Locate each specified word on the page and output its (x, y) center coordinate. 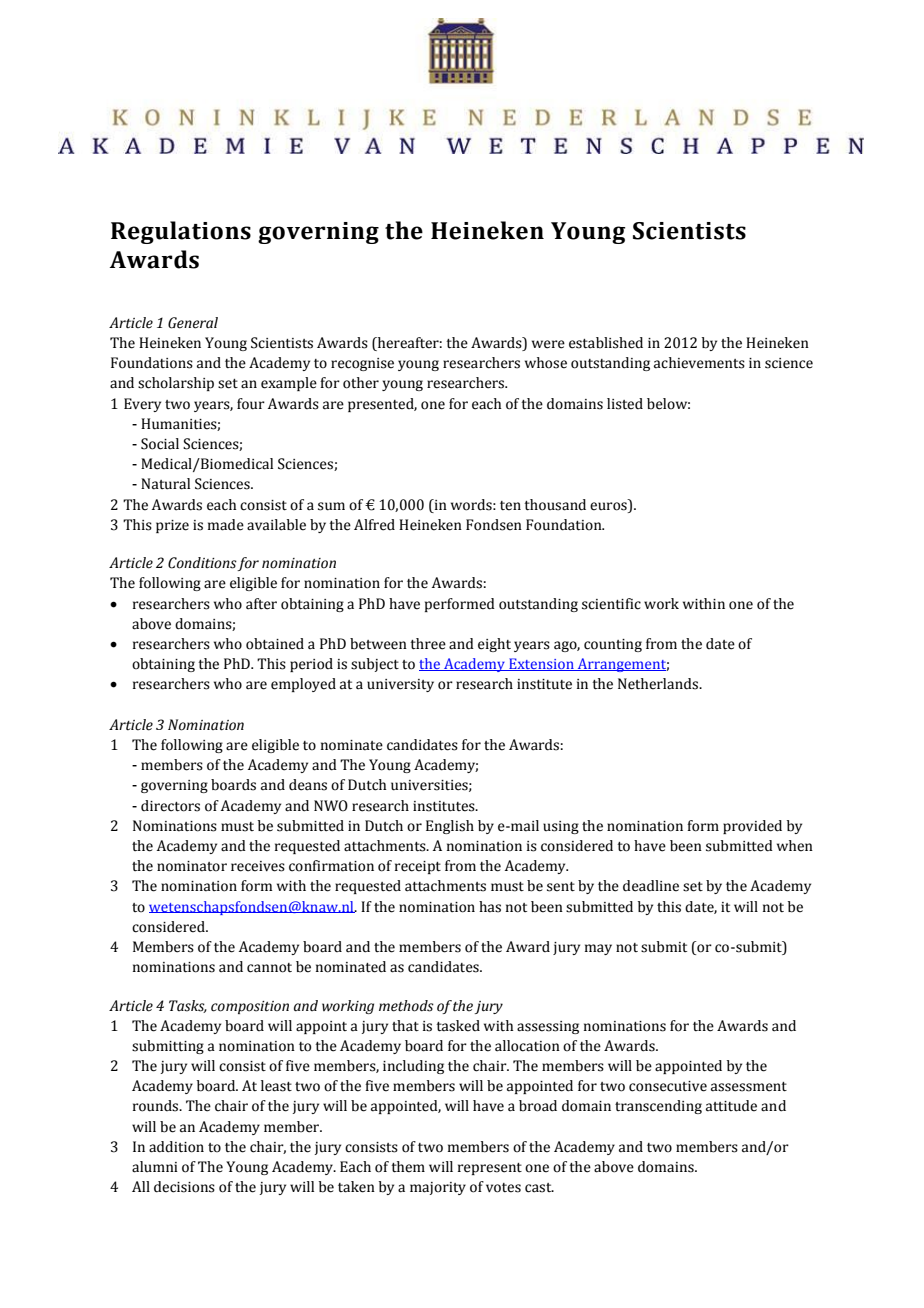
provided (752, 827)
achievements (699, 363)
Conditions (203, 564)
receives (258, 866)
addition (176, 1147)
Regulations (181, 232)
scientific (611, 604)
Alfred (374, 525)
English (450, 827)
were (548, 344)
